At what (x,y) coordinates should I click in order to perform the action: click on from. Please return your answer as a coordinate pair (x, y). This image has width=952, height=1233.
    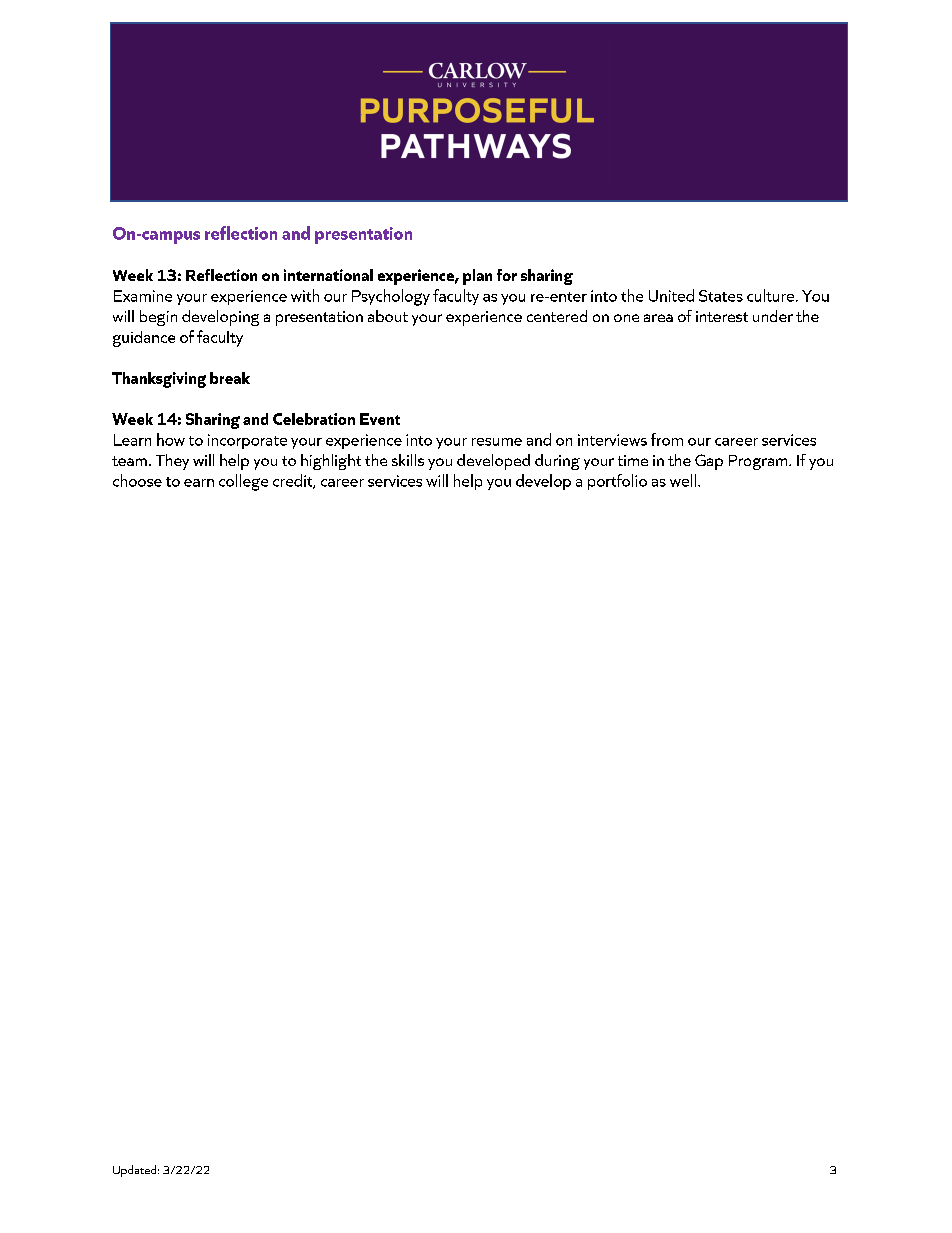
    Looking at the image, I should click on (667, 439).
